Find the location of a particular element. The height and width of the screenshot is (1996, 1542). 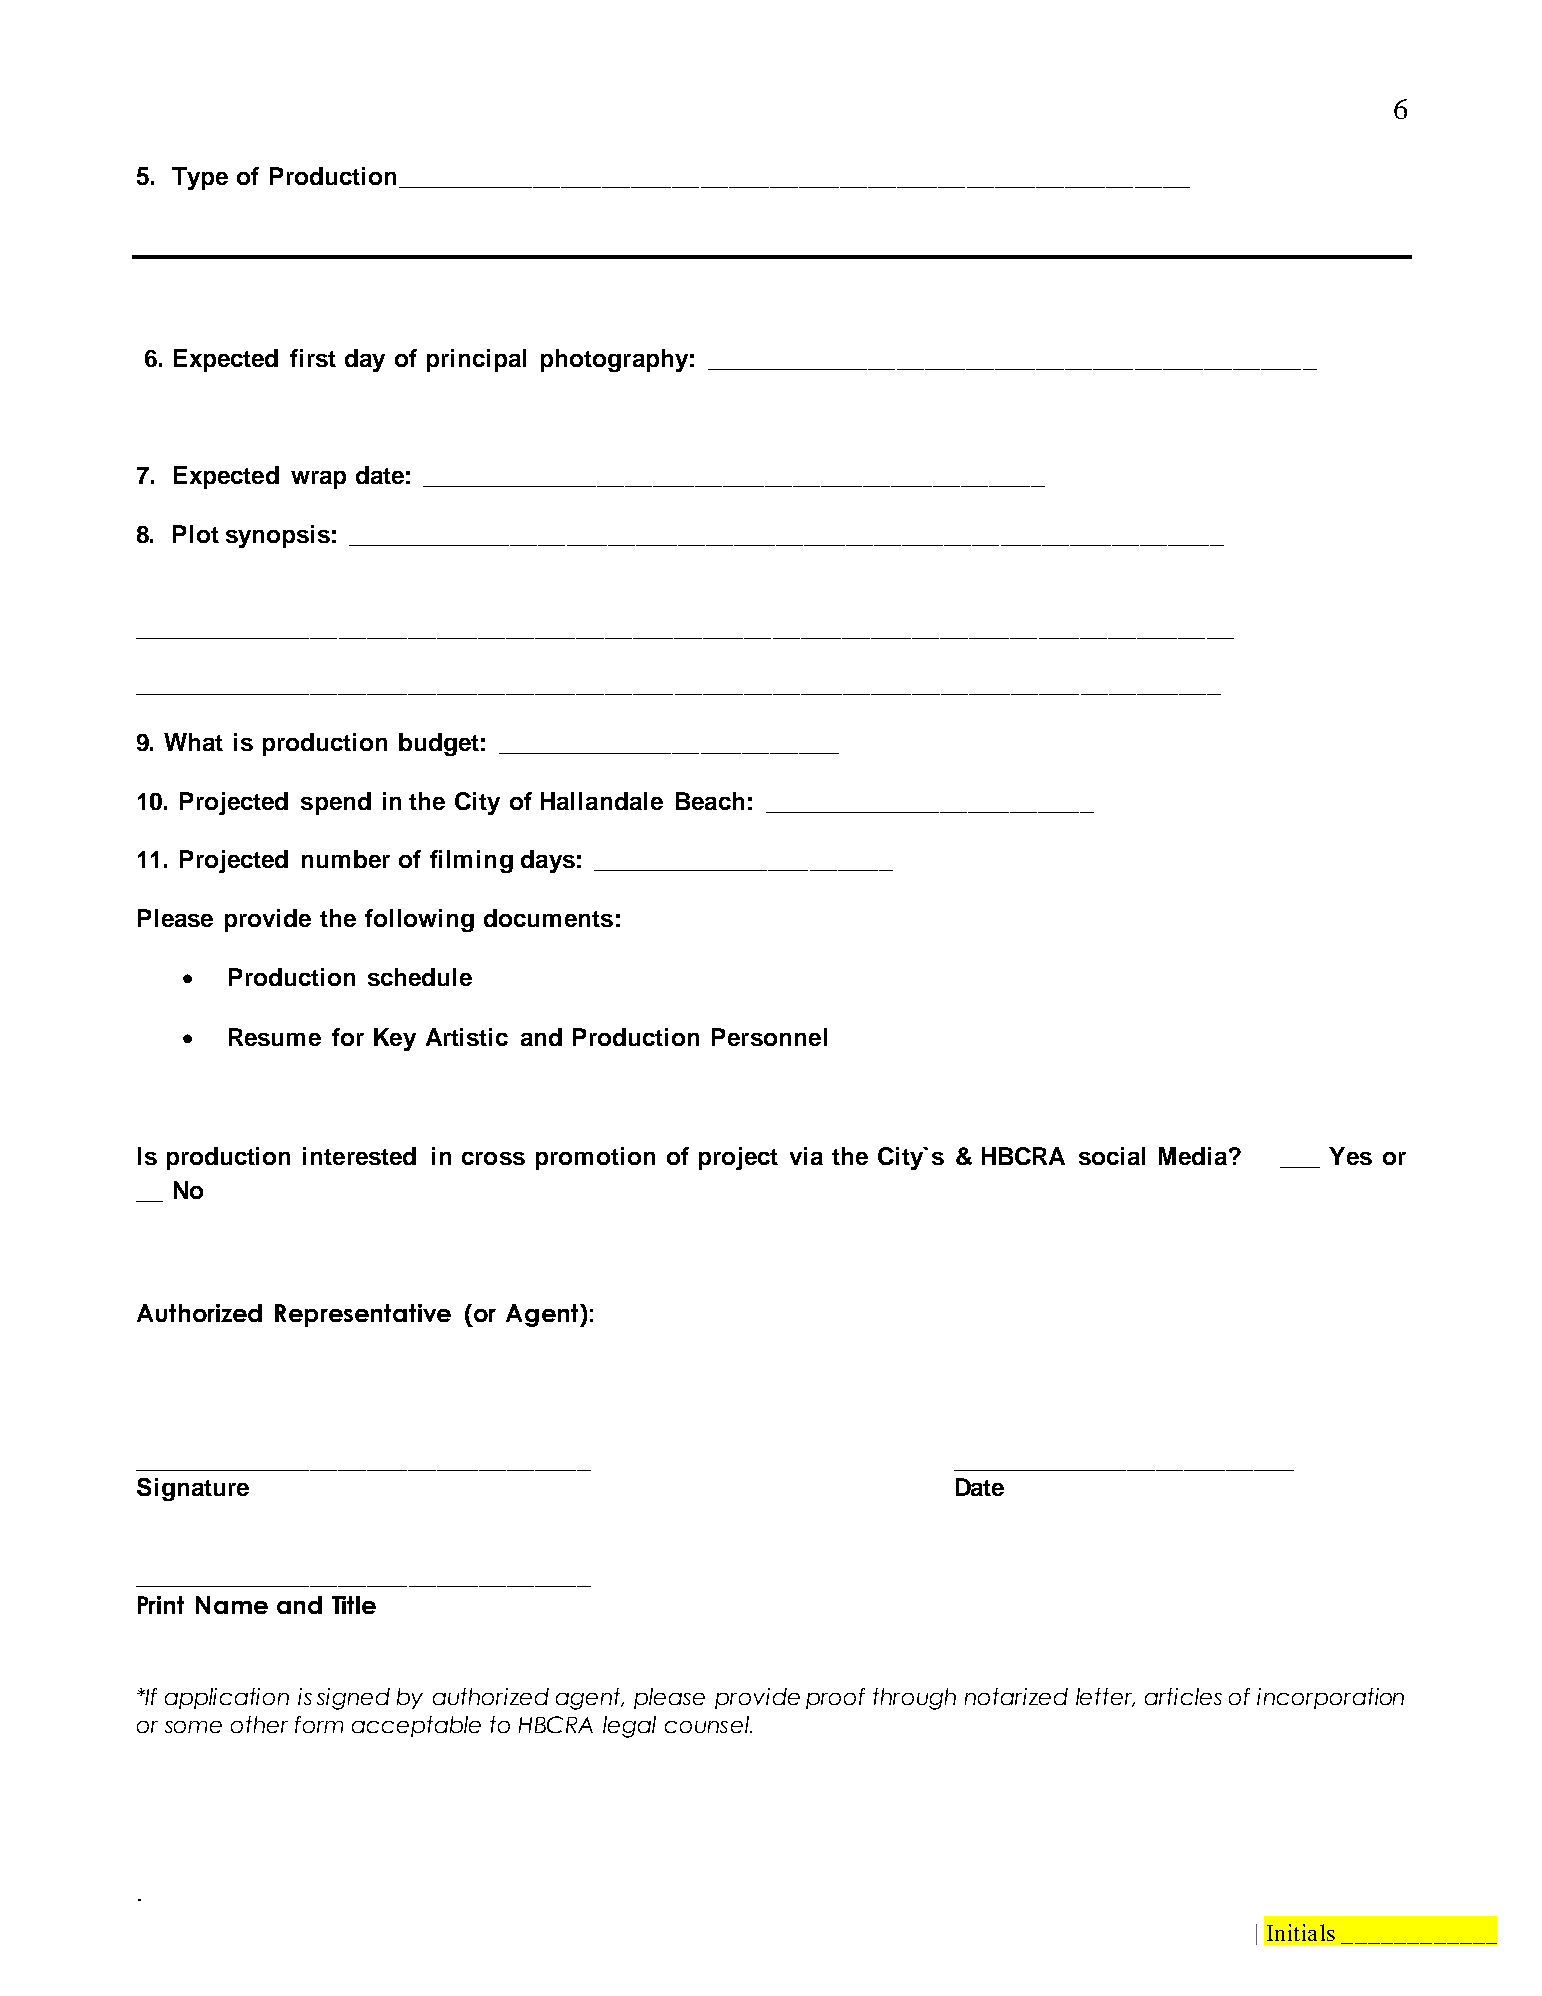

Title is located at coordinates (354, 1605).
